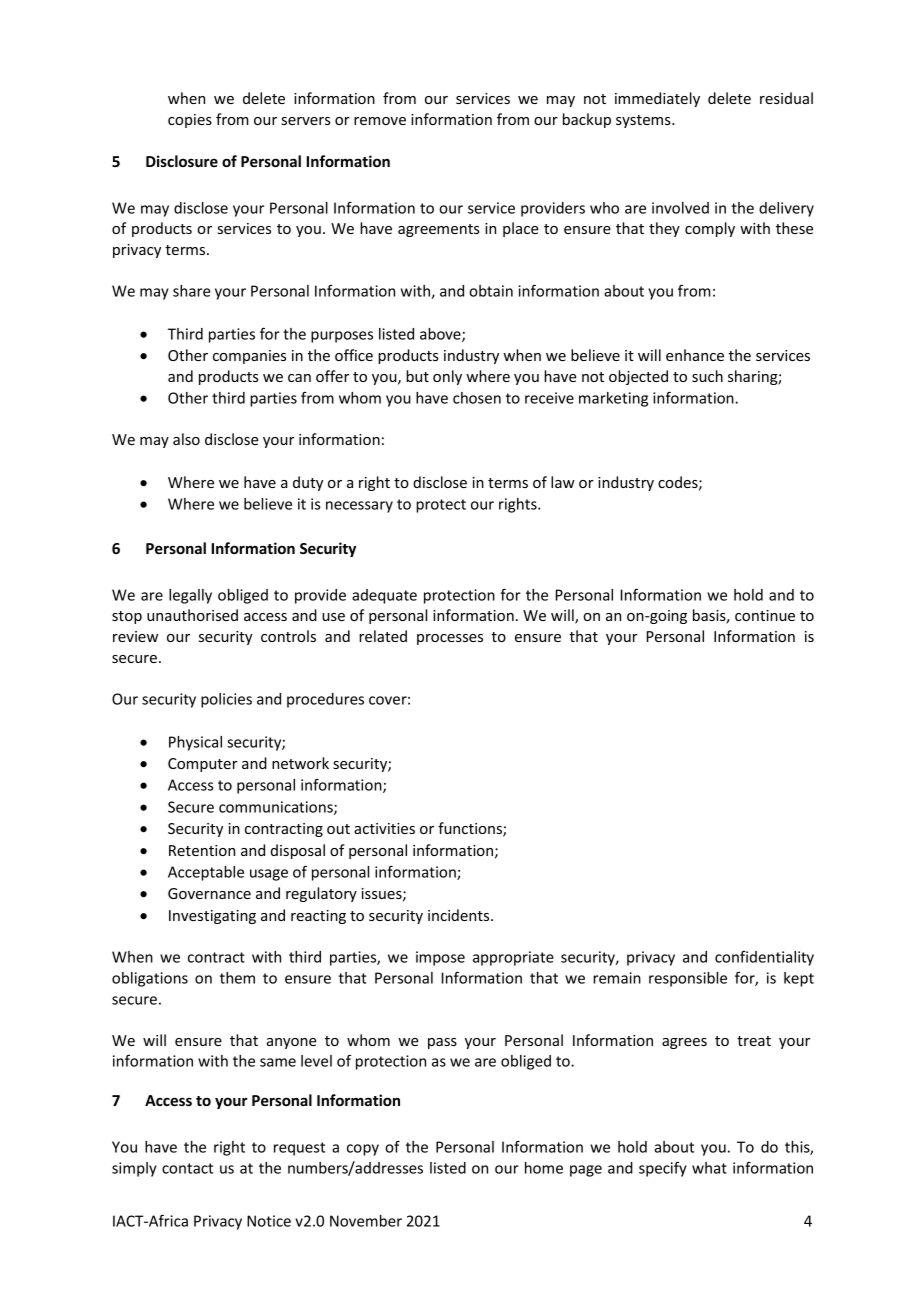 The image size is (924, 1308). Describe the element at coordinates (544, 1168) in the screenshot. I see `home` at that location.
